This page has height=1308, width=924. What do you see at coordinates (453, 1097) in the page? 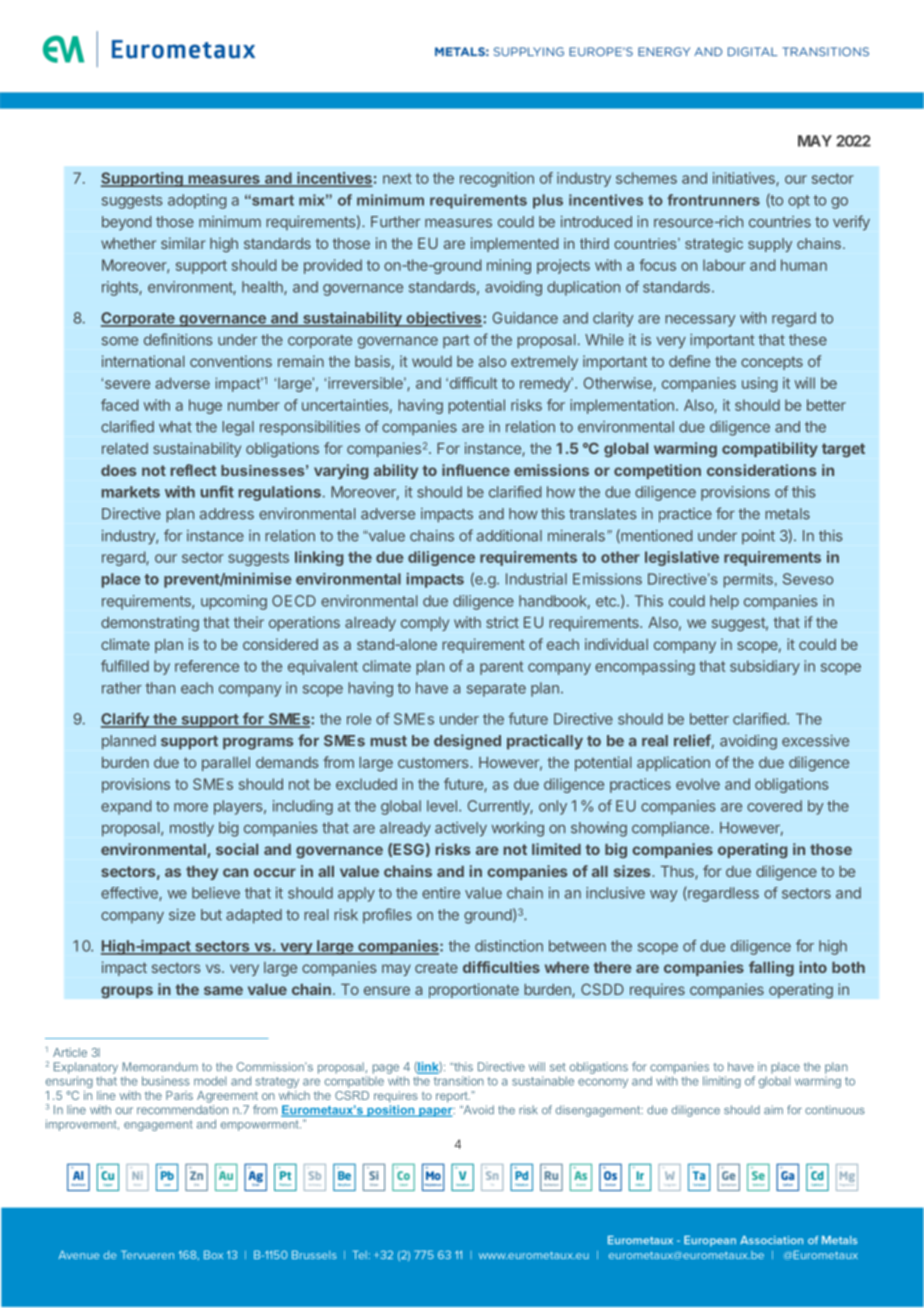
I see `report` at bounding box center [453, 1097].
